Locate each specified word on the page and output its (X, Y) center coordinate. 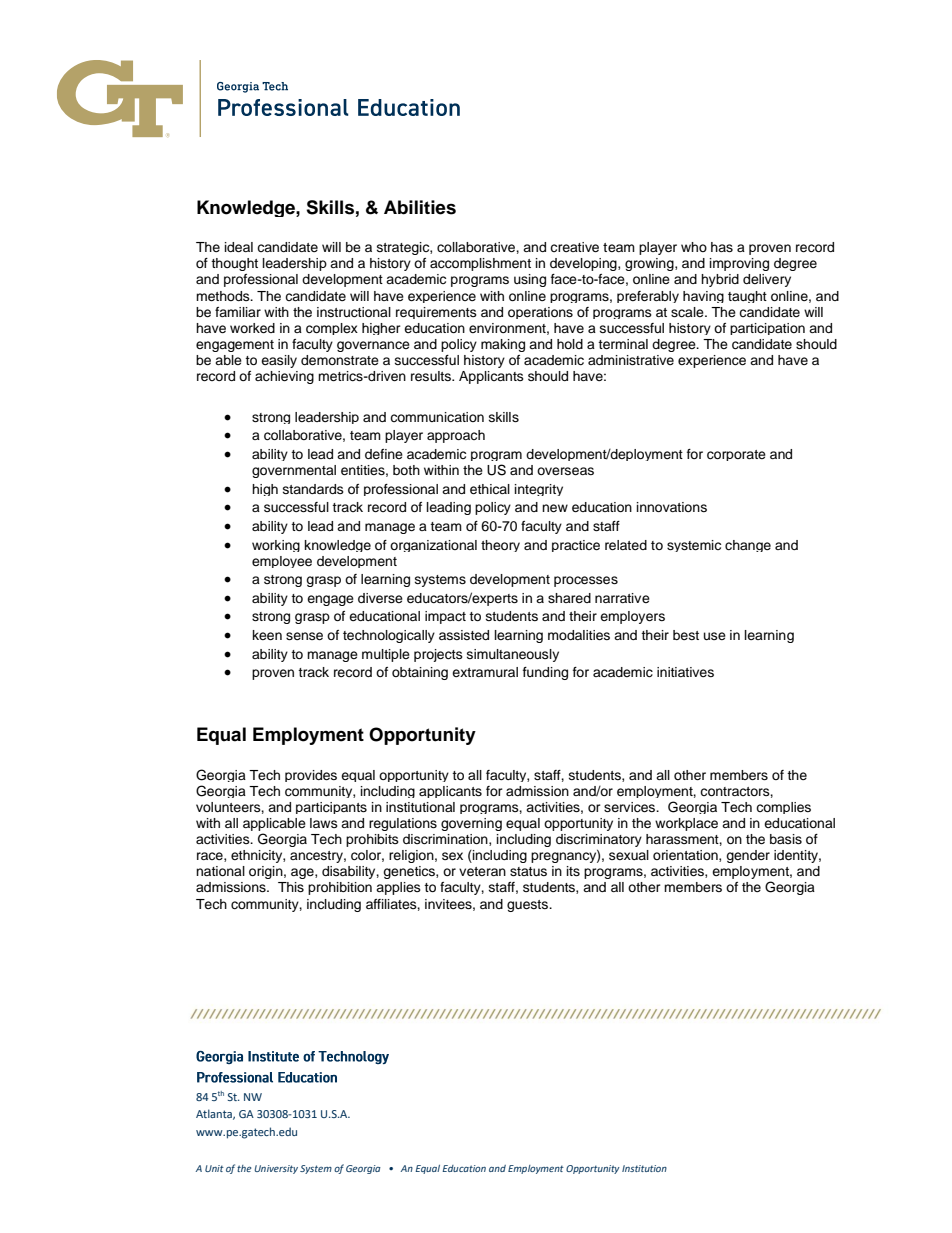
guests (528, 906)
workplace (686, 824)
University (276, 1169)
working (276, 546)
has (722, 247)
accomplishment (480, 264)
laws (324, 823)
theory (500, 546)
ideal (239, 247)
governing (471, 824)
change (748, 546)
